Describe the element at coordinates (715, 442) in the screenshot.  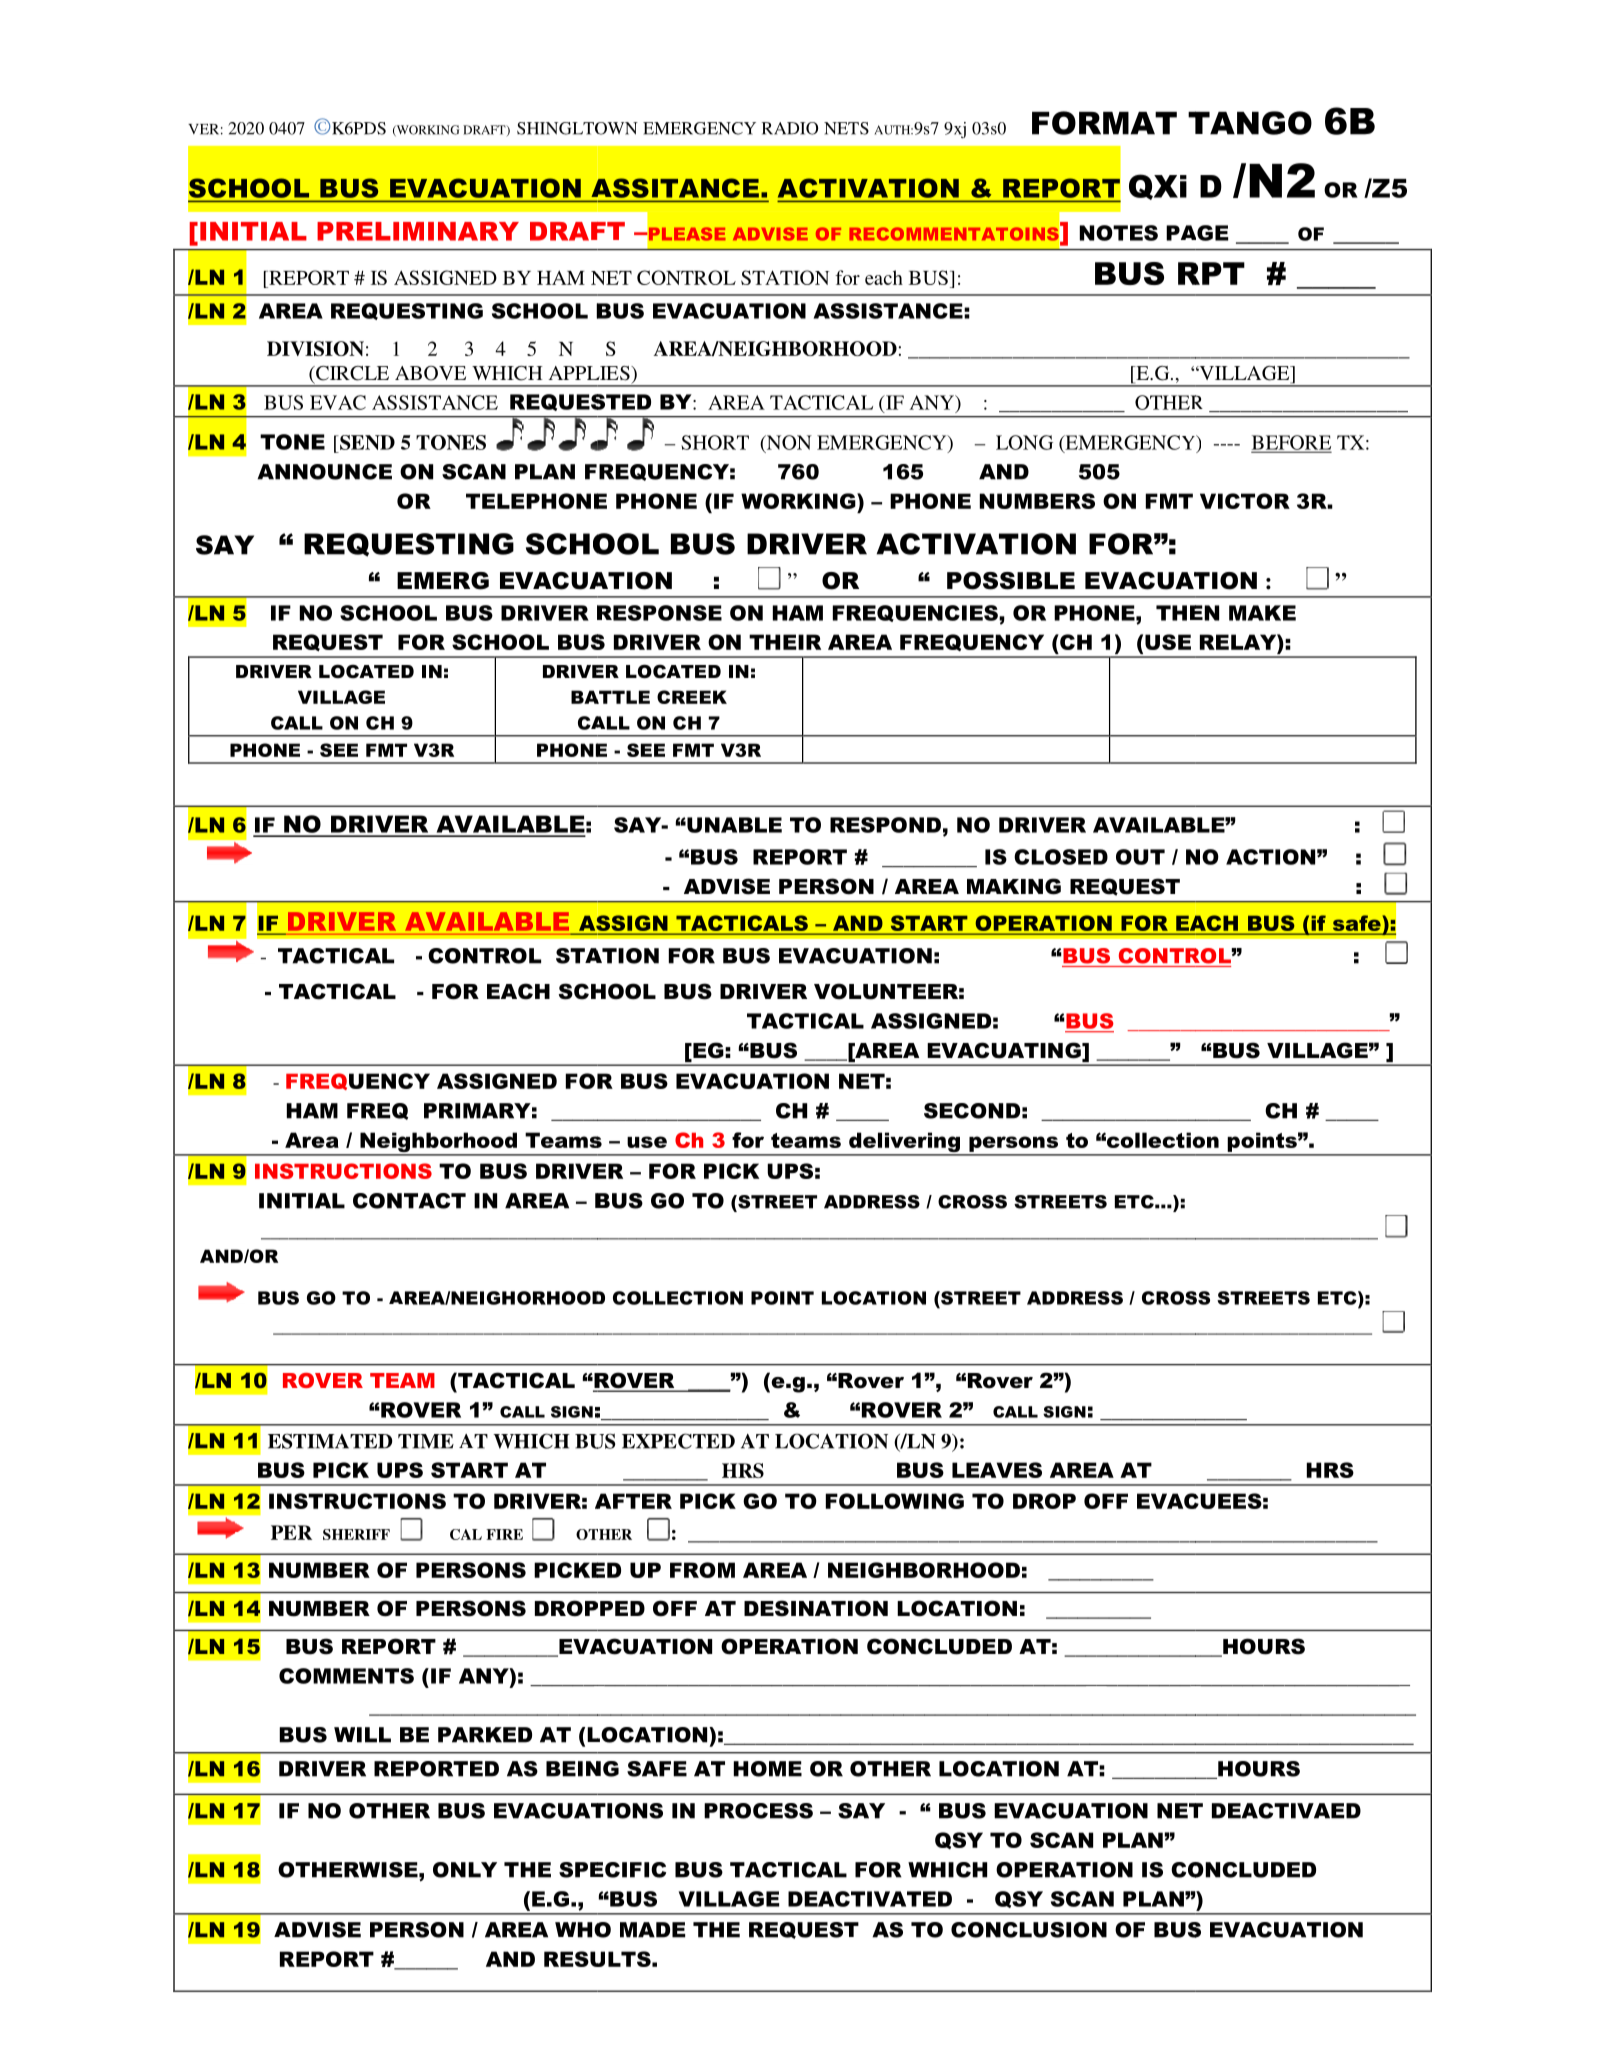
I see `SHORT` at that location.
